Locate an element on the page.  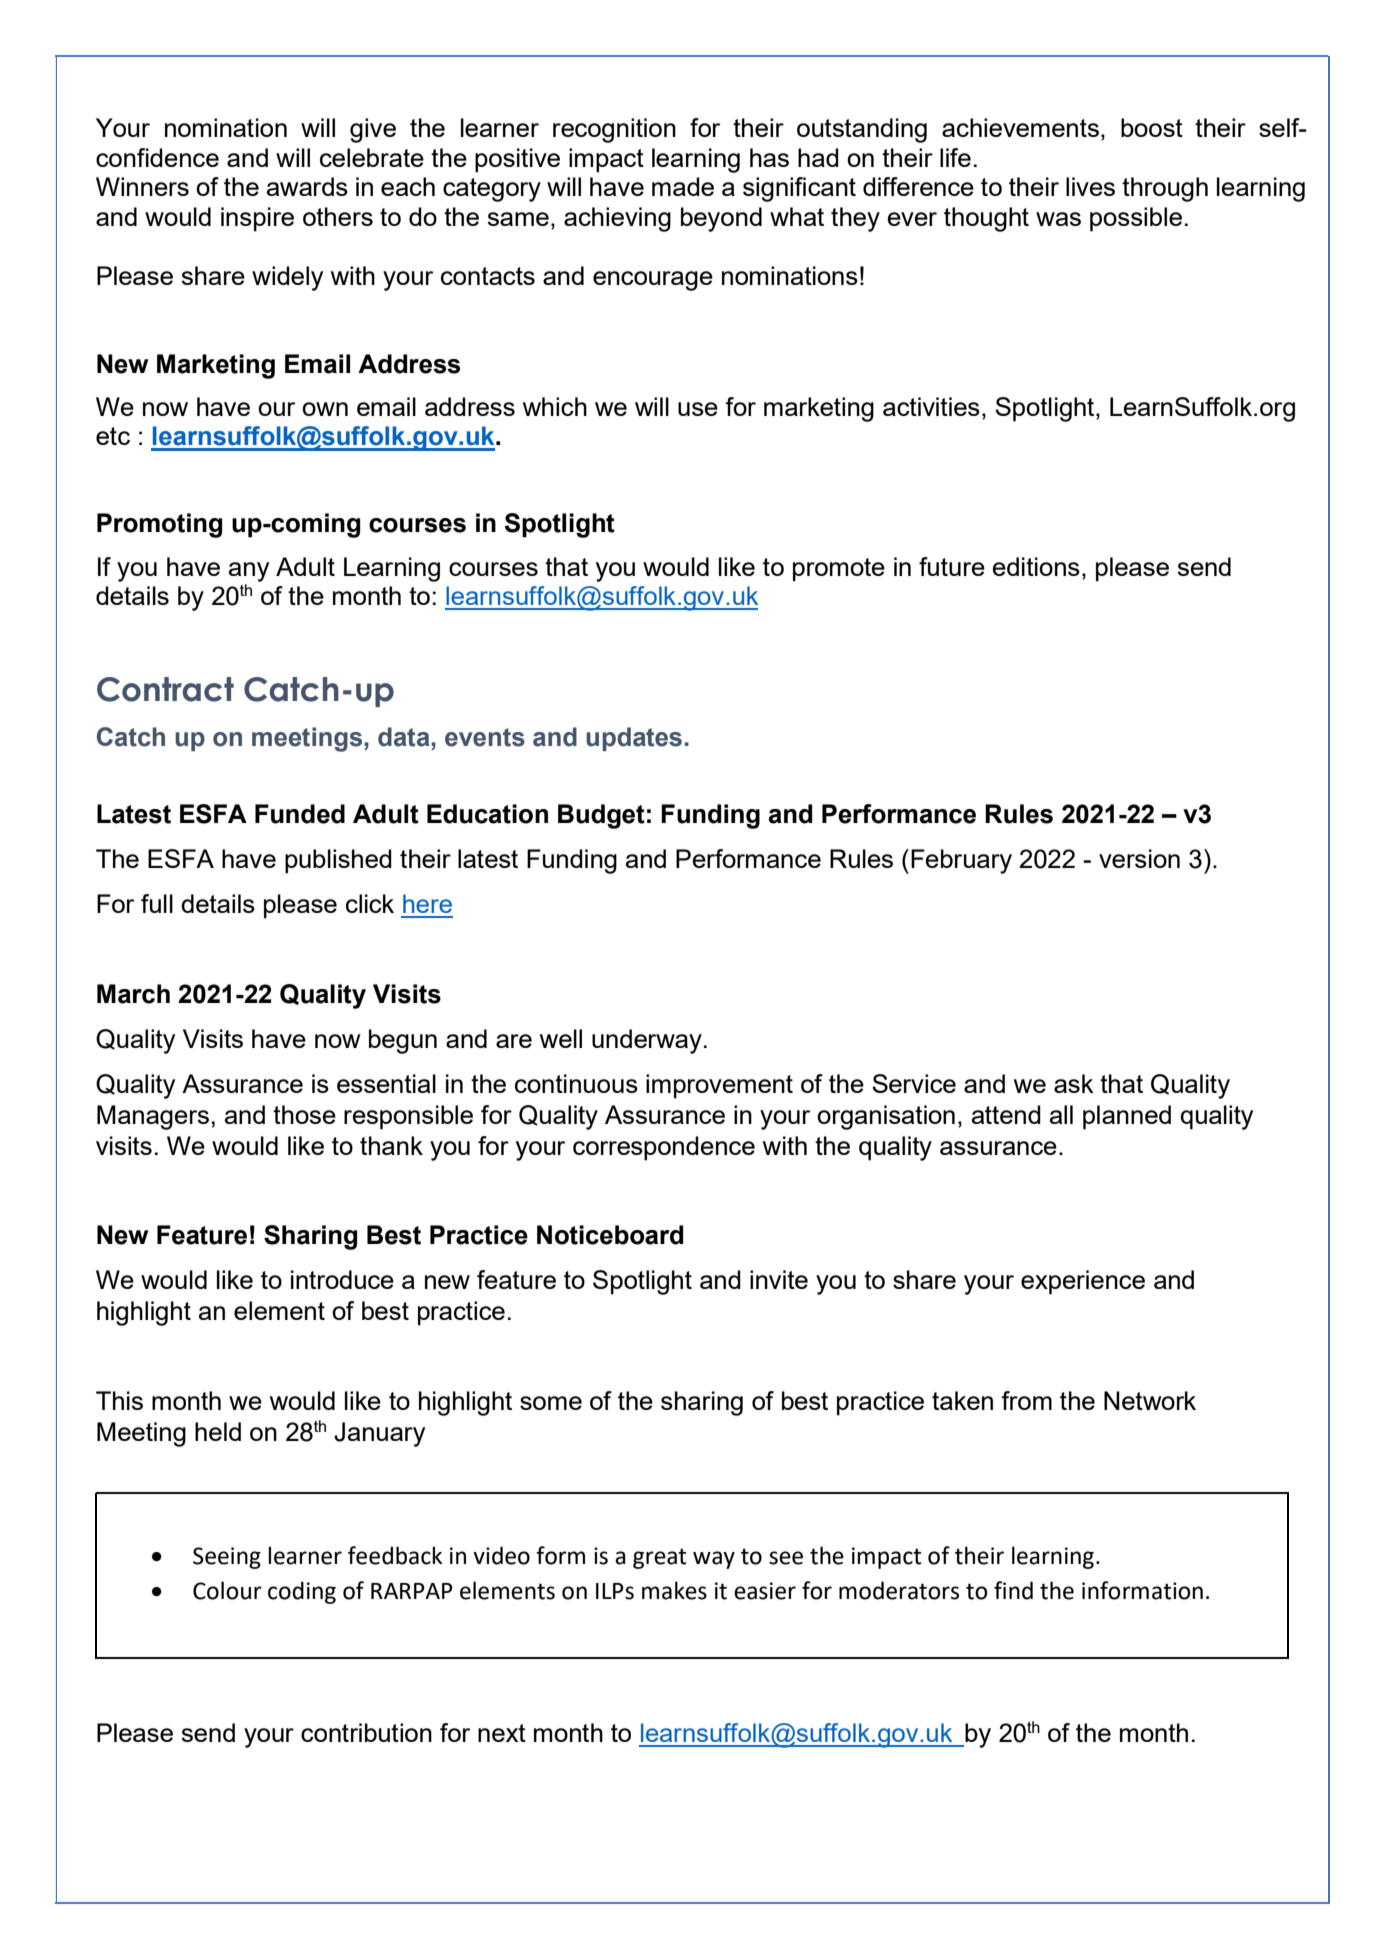
lives is located at coordinates (1090, 186).
